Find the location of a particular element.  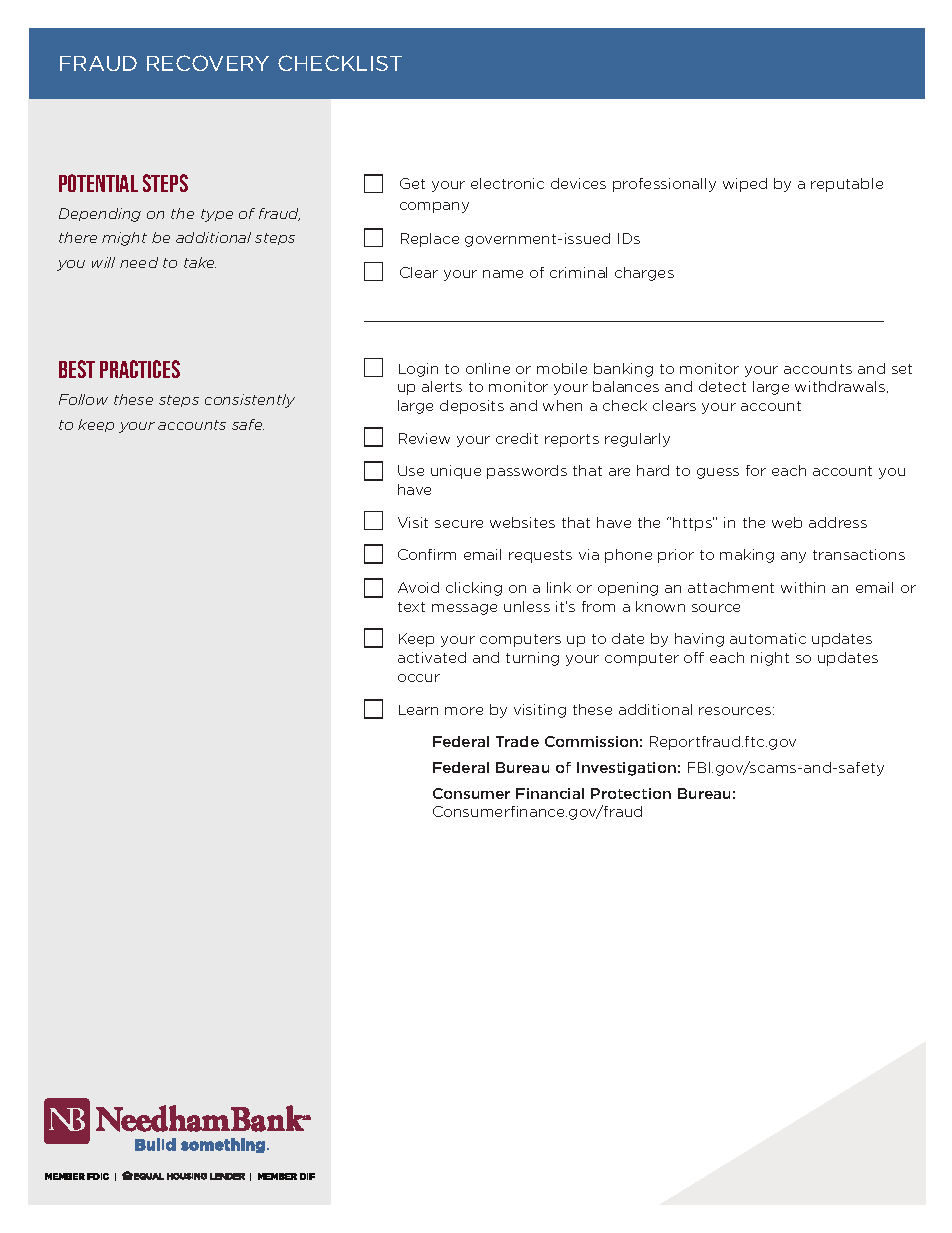

secure is located at coordinates (459, 524).
